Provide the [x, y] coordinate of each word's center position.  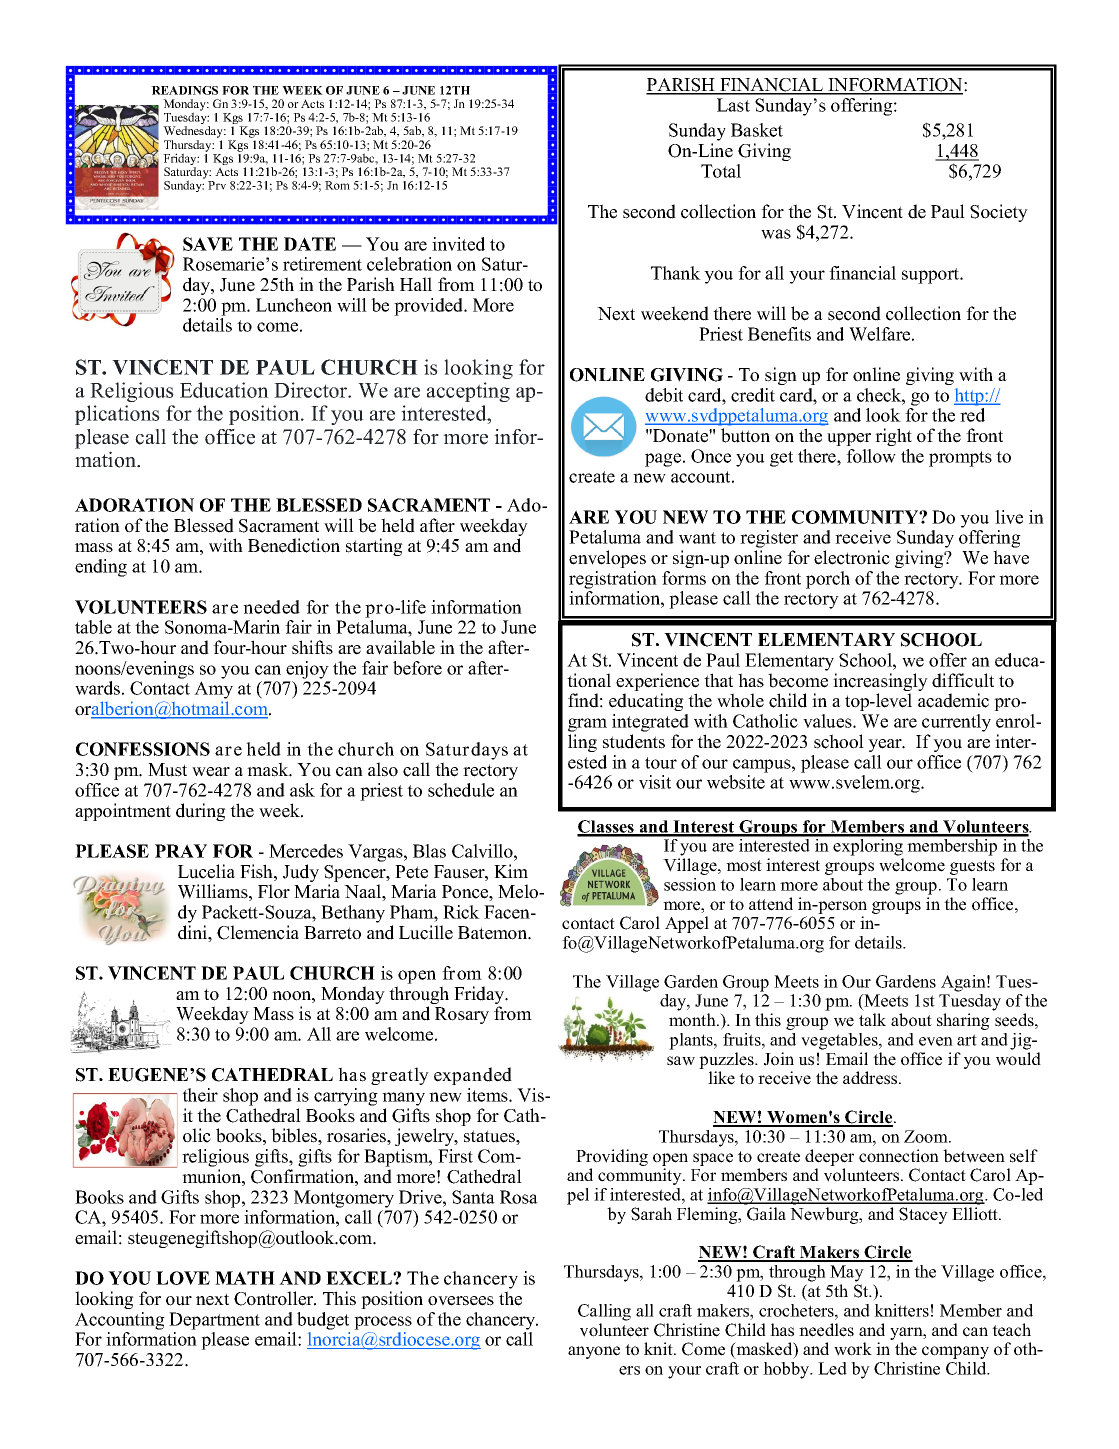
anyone [594, 1352]
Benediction [294, 545]
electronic [852, 557]
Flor [274, 891]
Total [721, 171]
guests [972, 867]
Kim [511, 871]
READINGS [184, 90]
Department [214, 1321]
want [697, 538]
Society [999, 213]
